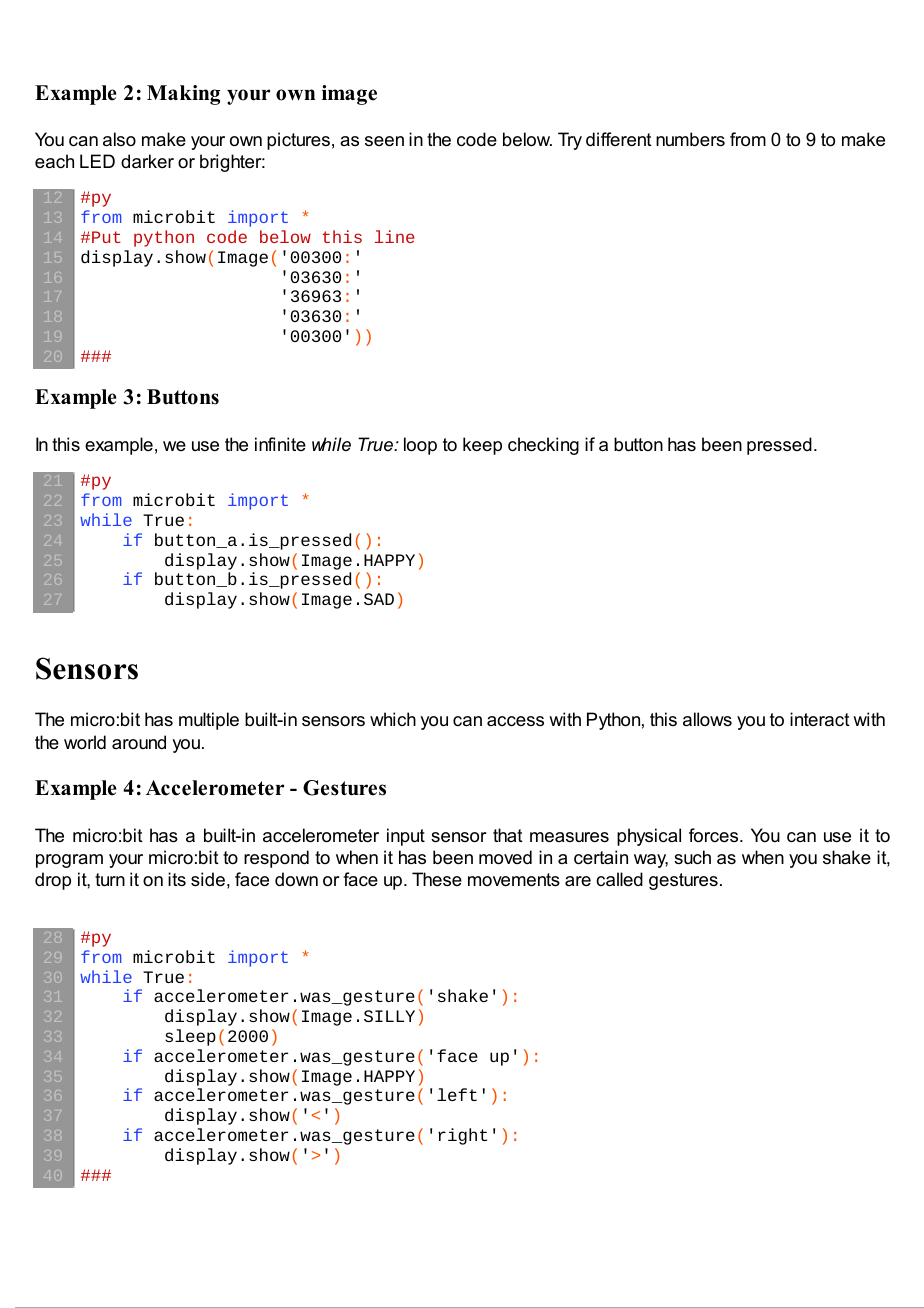 This screenshot has height=1308, width=924. I want to click on seen, so click(384, 141).
